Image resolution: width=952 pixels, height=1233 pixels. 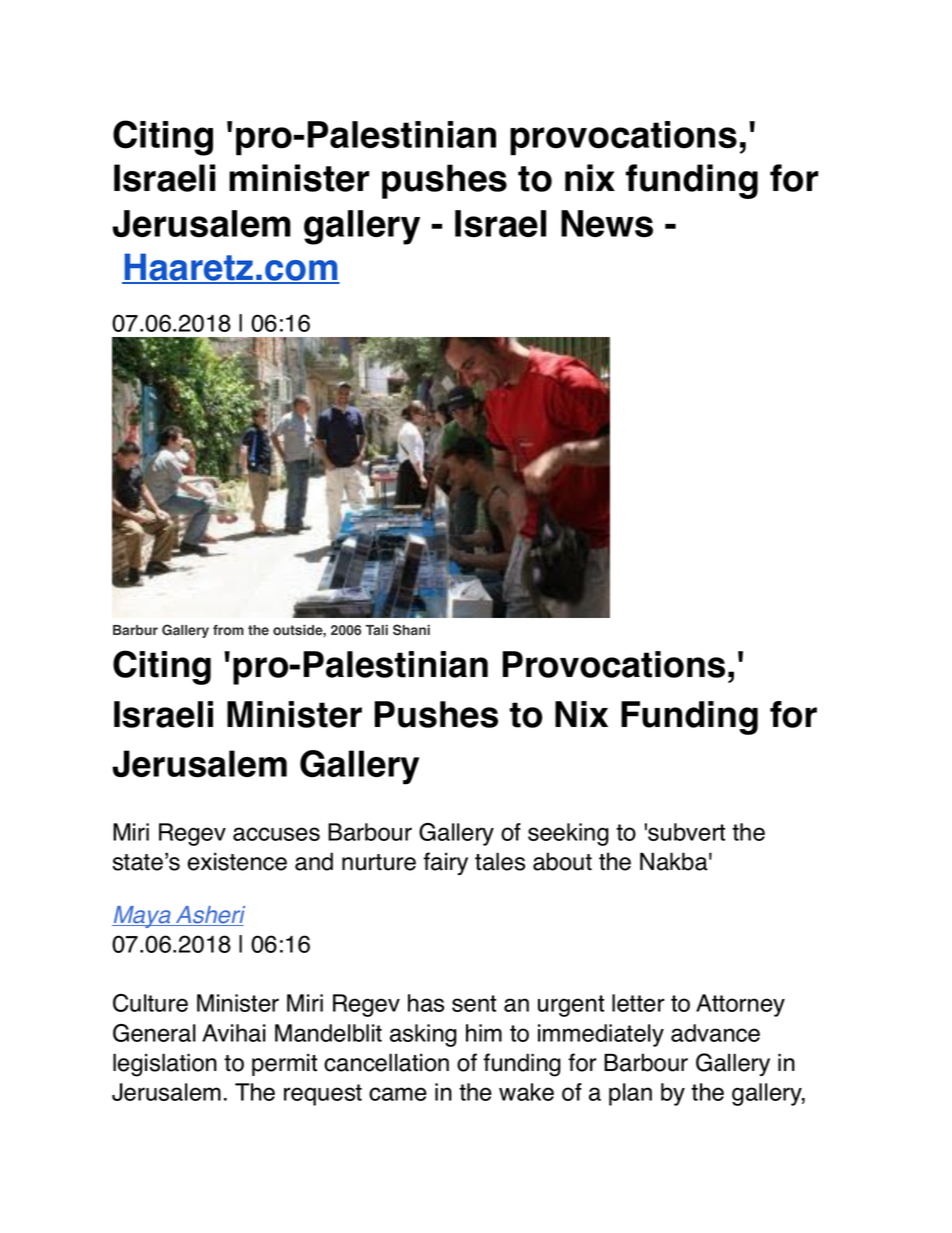 I want to click on tales, so click(x=500, y=861).
